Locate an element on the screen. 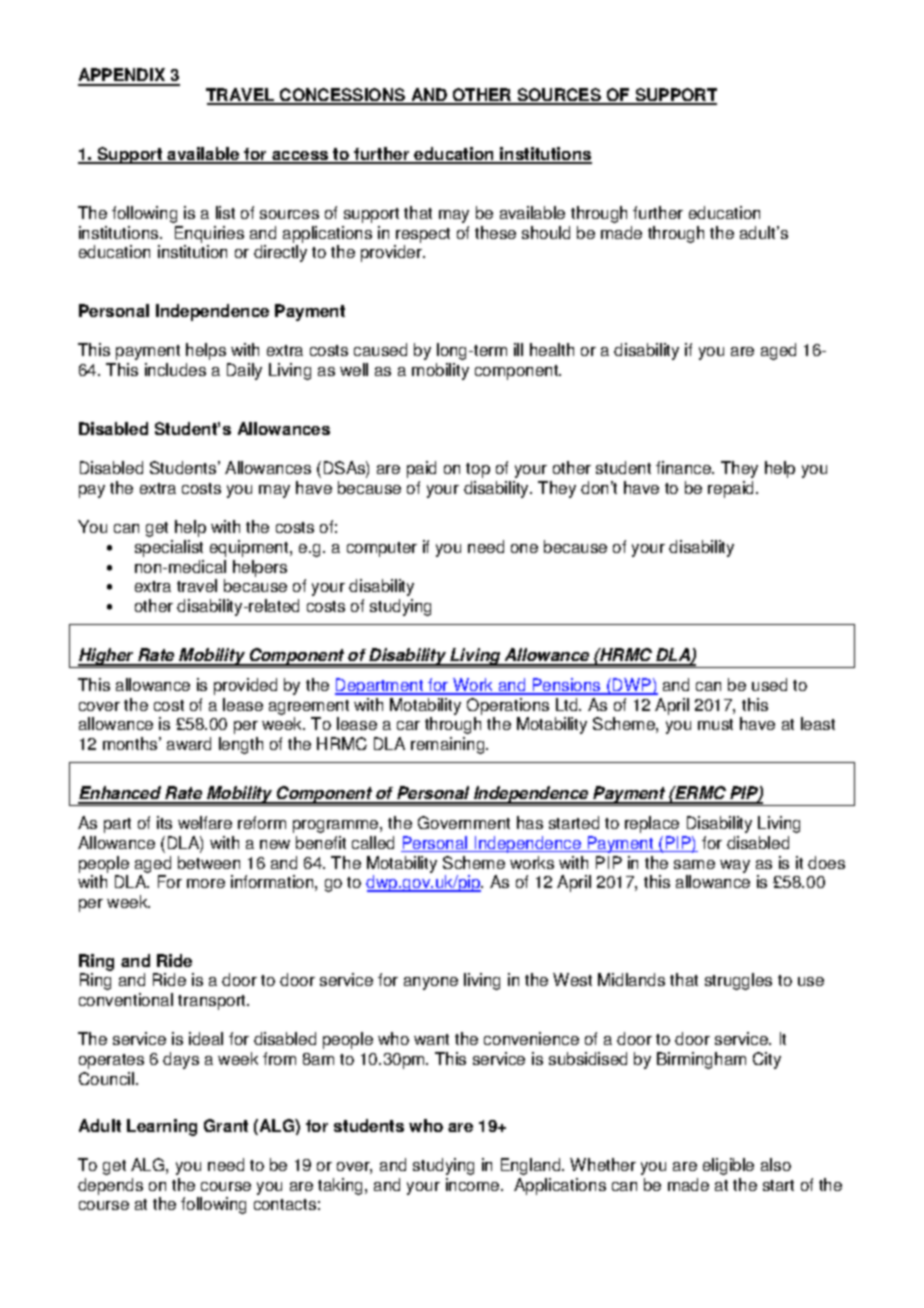  access is located at coordinates (300, 157).
